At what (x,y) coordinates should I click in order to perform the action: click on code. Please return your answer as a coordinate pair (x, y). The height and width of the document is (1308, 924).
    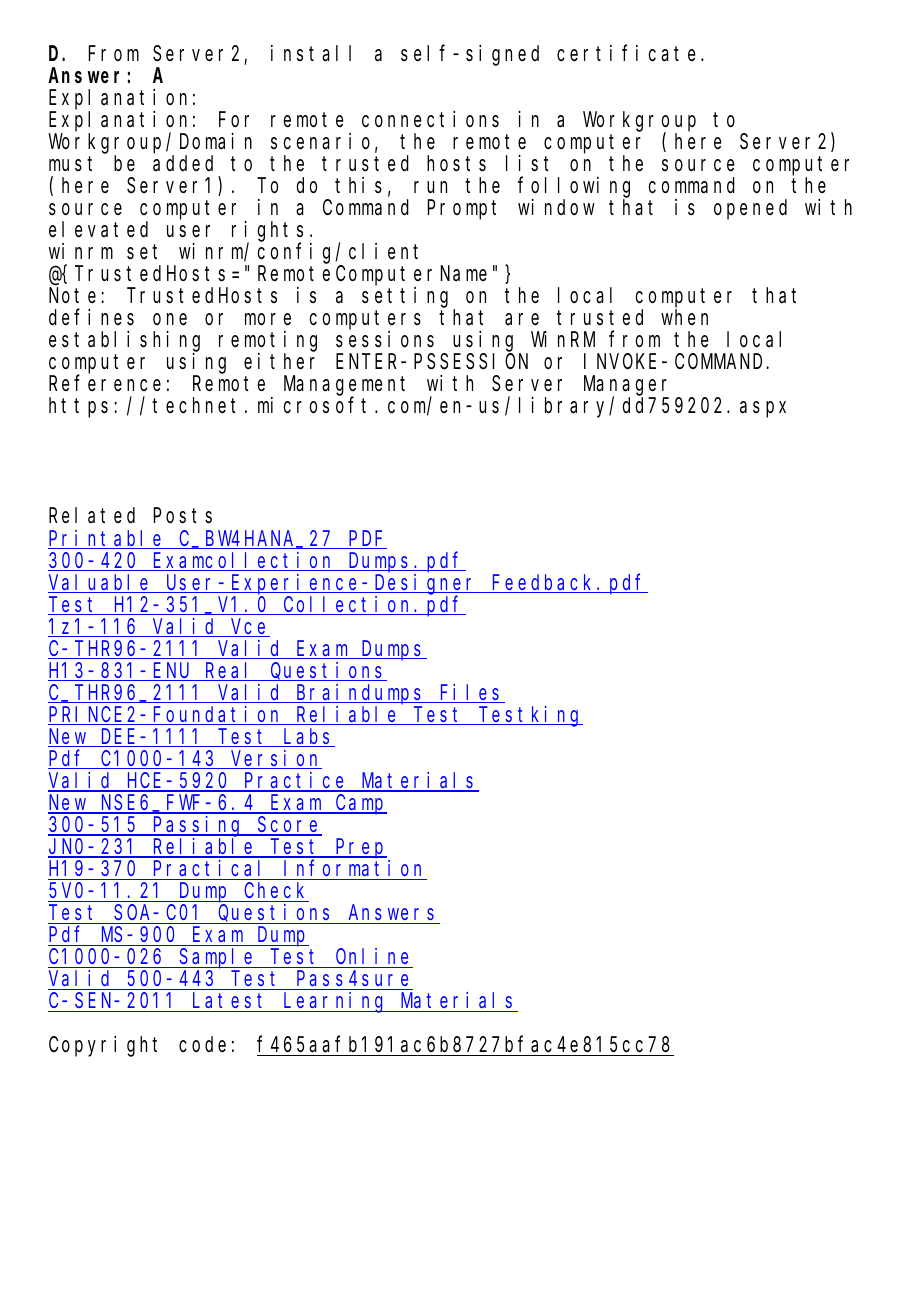
    Looking at the image, I should click on (202, 1044).
